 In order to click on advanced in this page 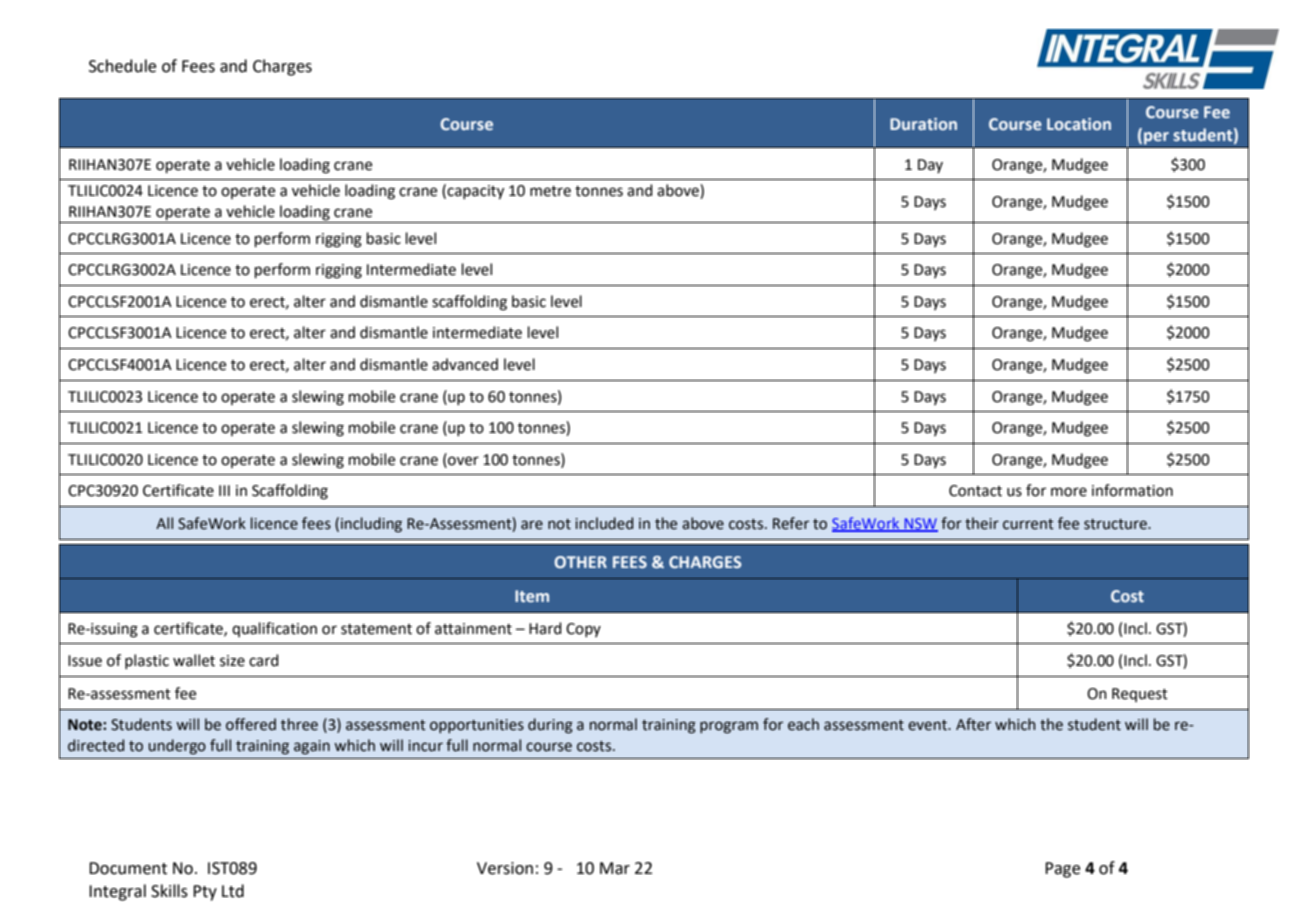, I will do `click(465, 364)`.
